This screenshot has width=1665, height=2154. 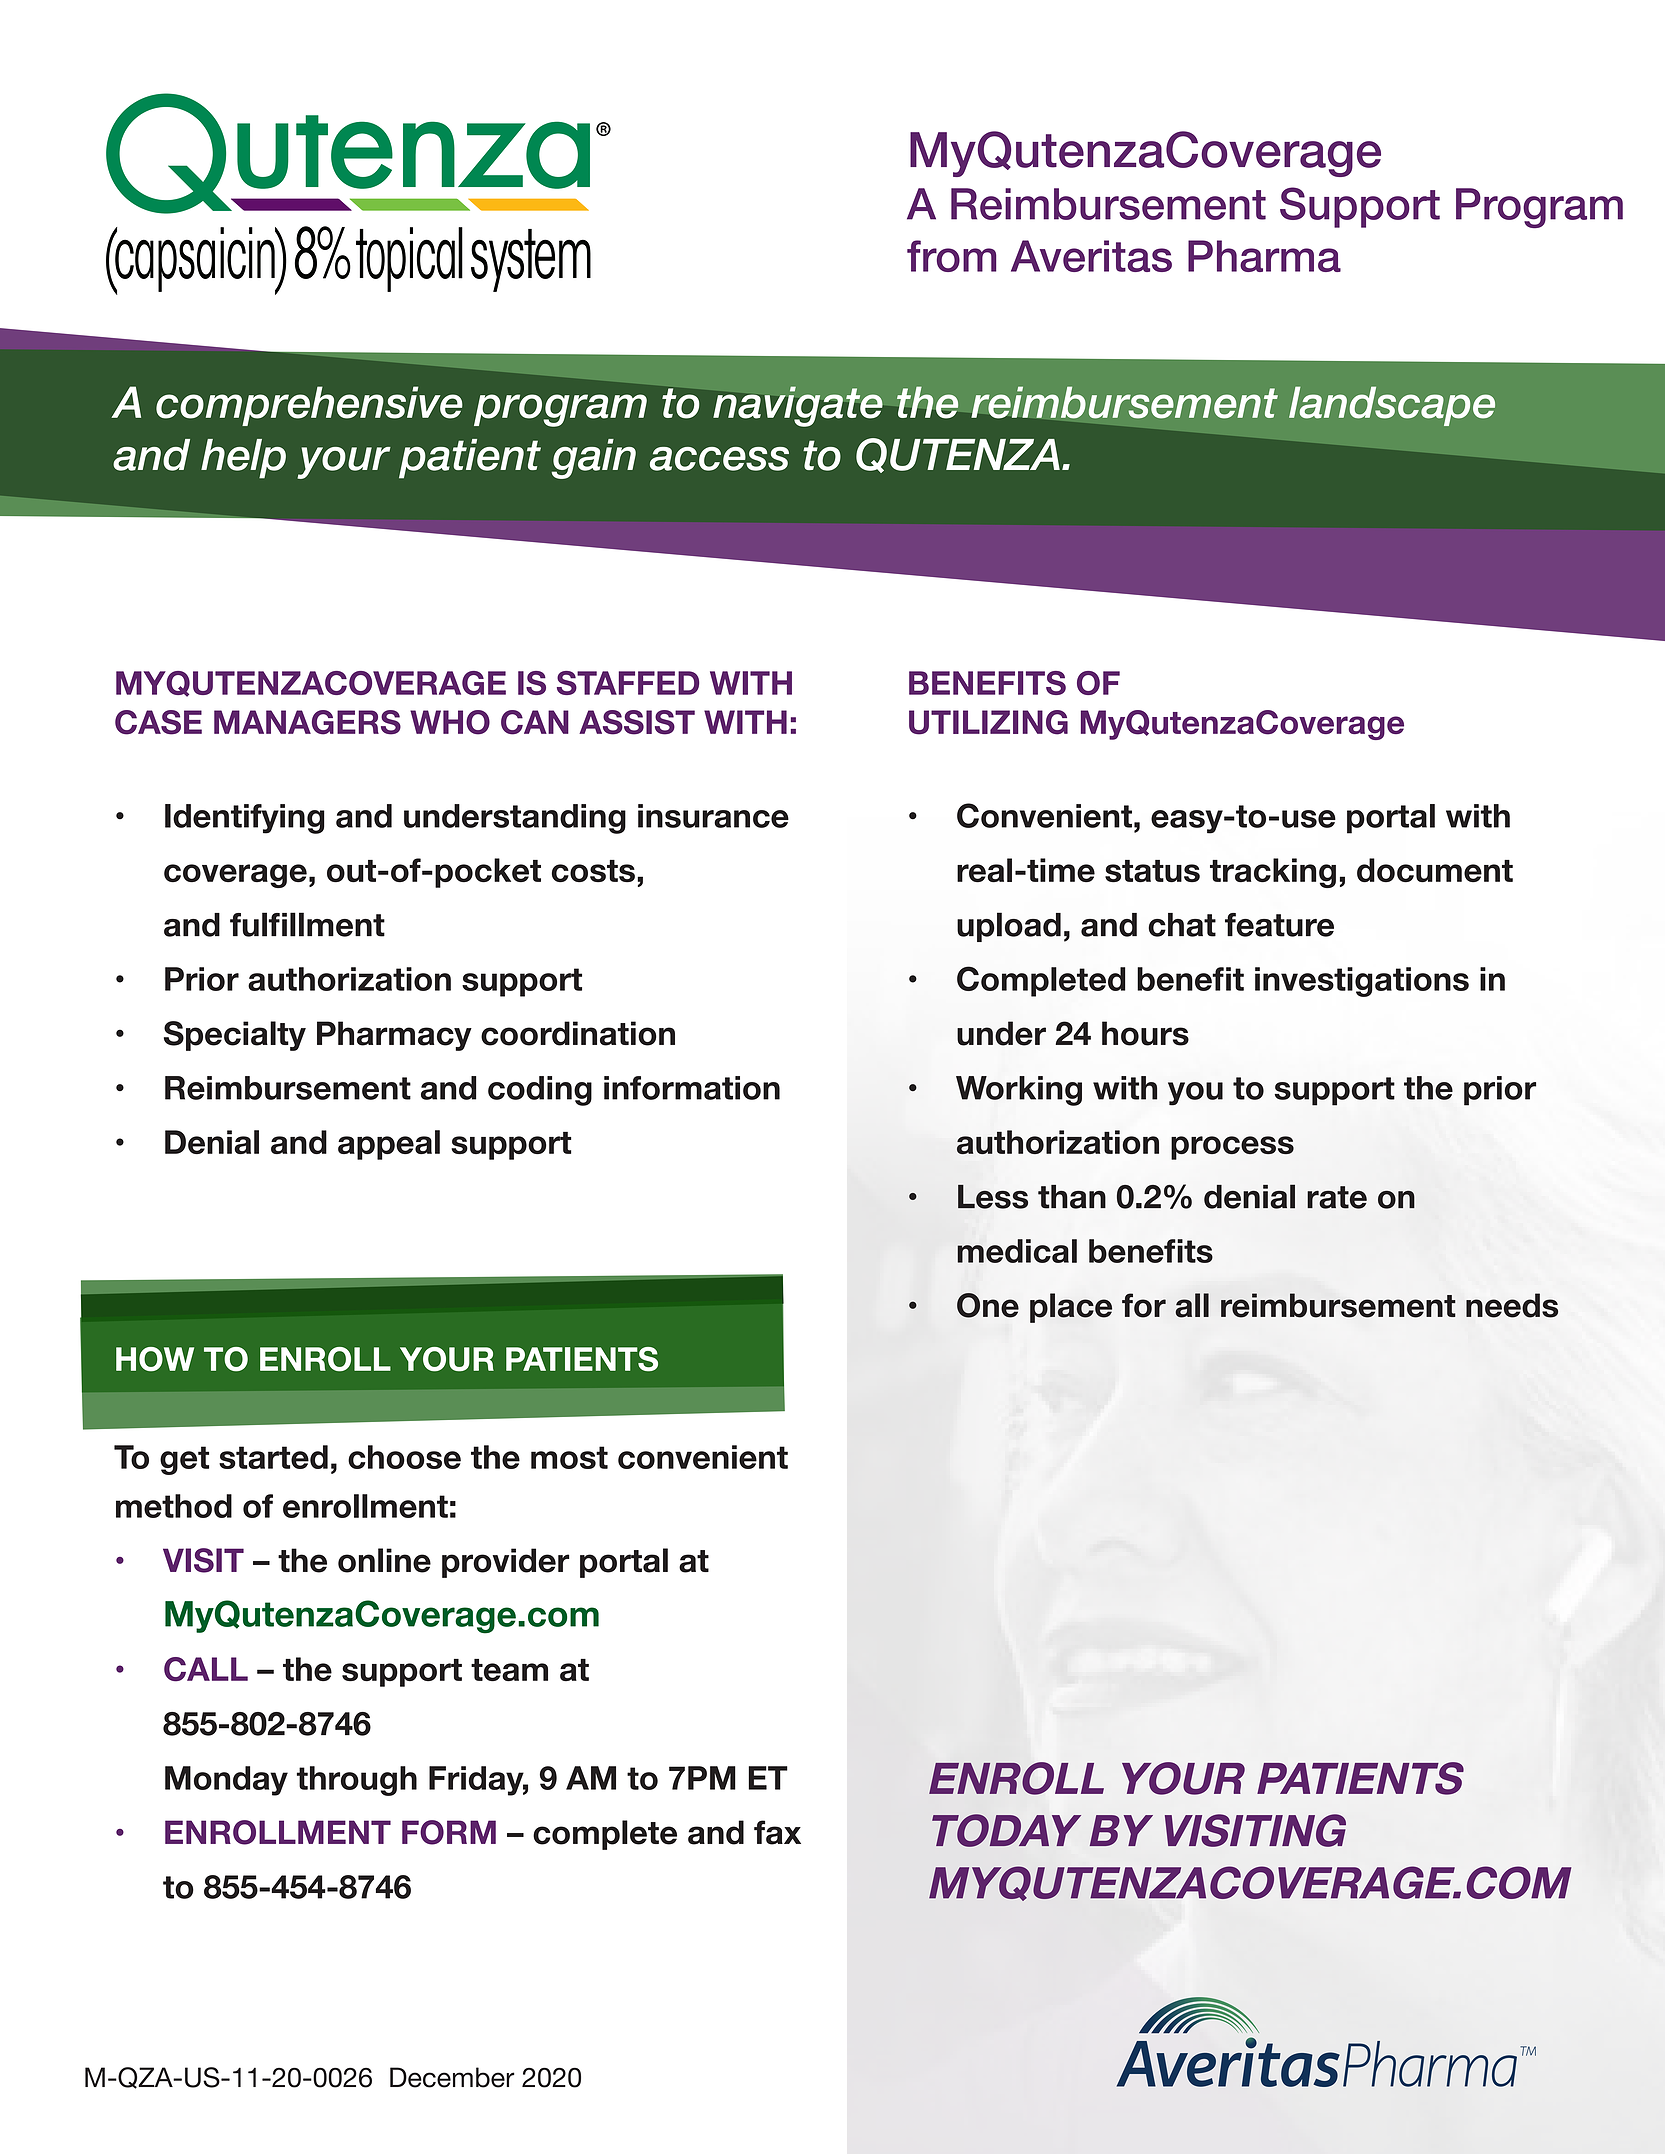 I want to click on needs, so click(x=1512, y=1305).
